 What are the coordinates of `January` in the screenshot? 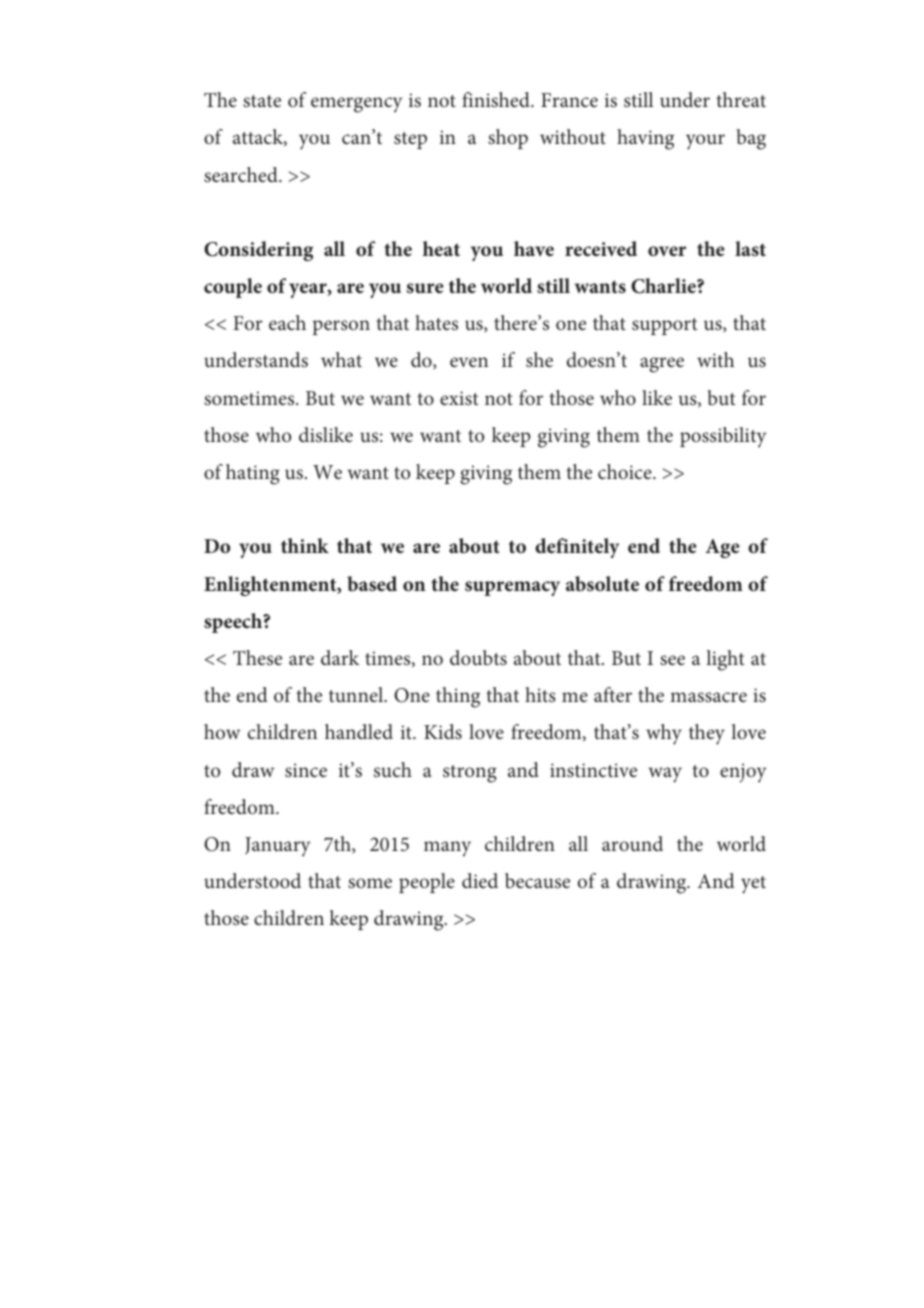 It's located at (277, 847).
